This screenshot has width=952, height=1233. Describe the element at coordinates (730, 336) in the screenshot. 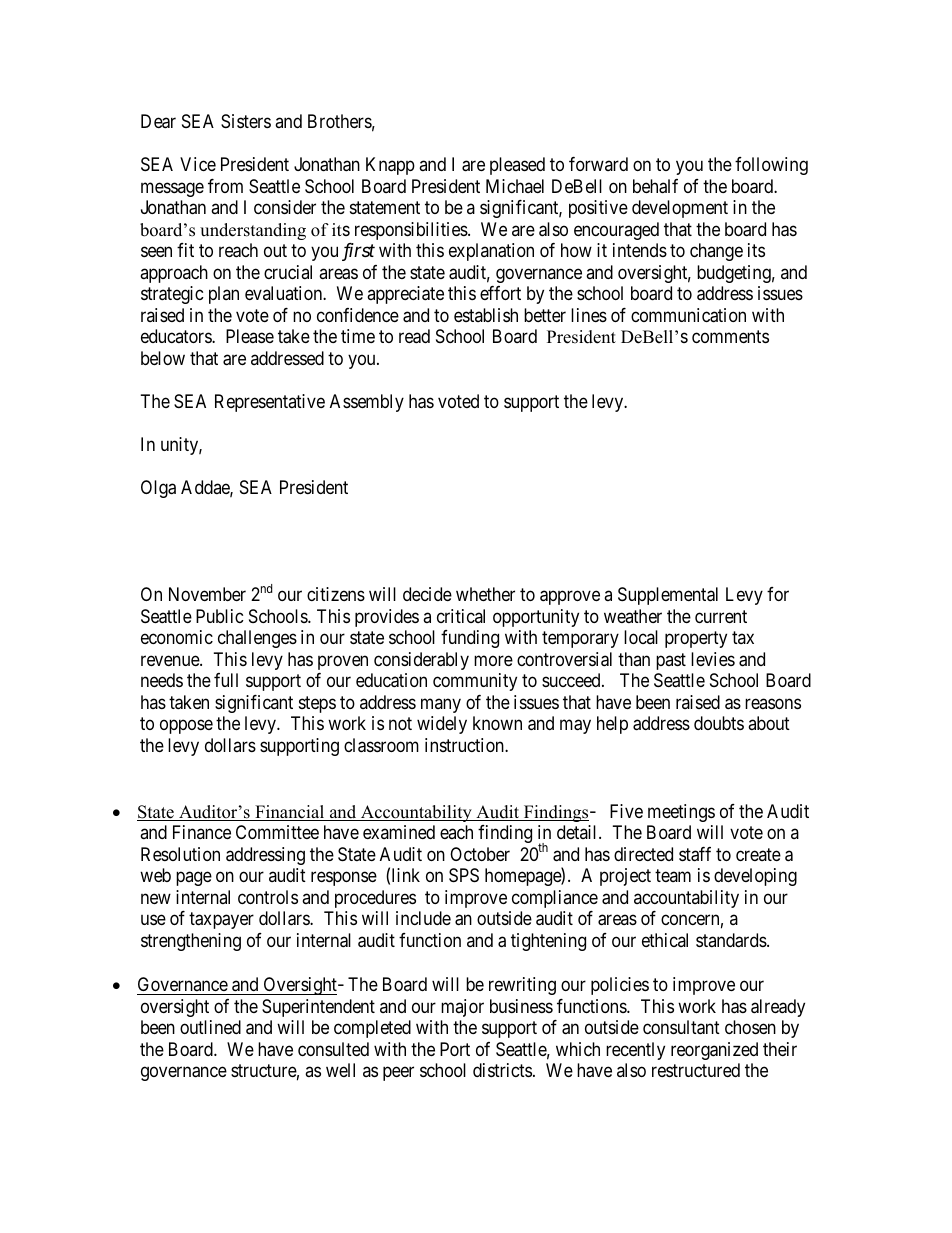

I see `comments` at that location.
